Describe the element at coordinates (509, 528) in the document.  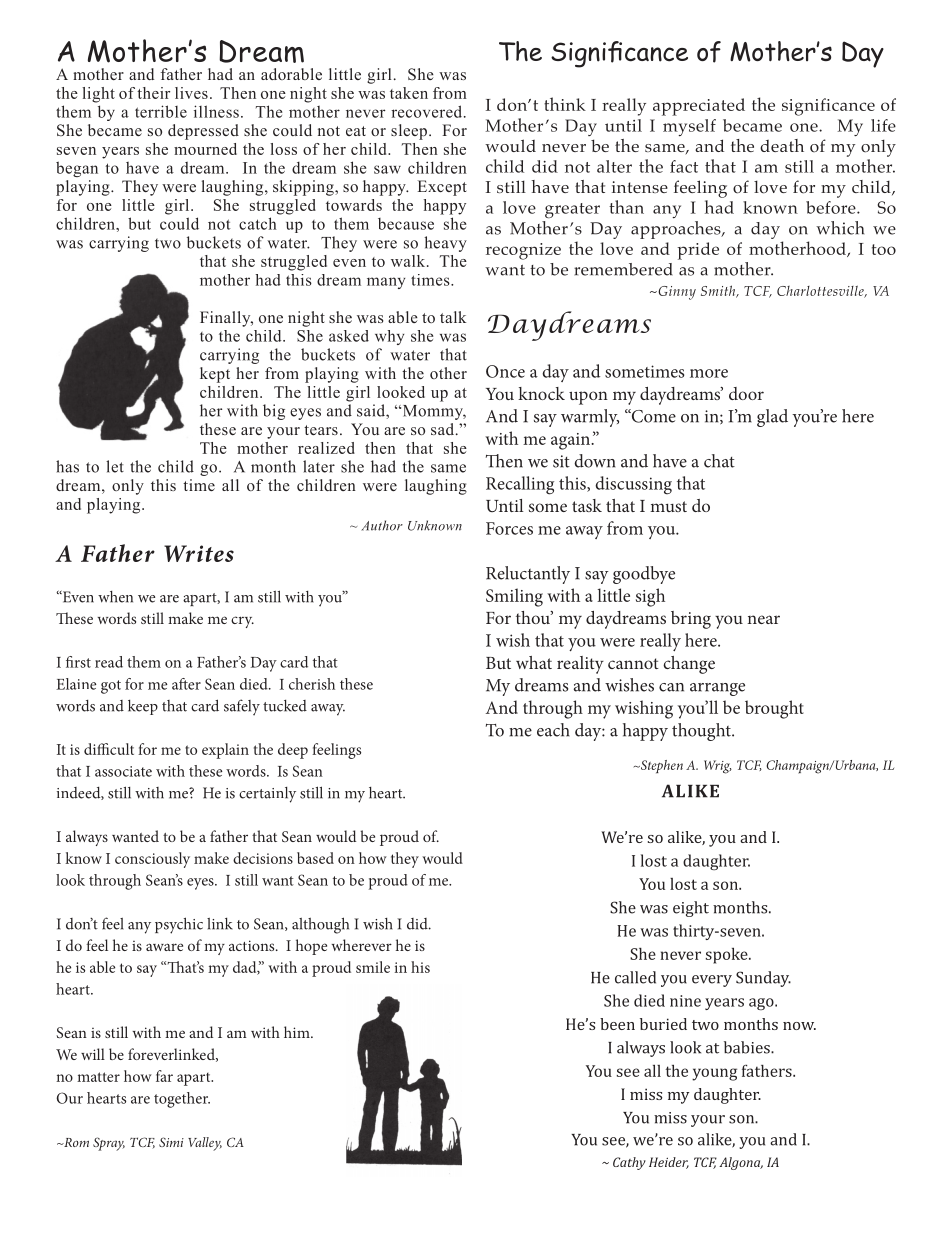
I see `Forces` at that location.
